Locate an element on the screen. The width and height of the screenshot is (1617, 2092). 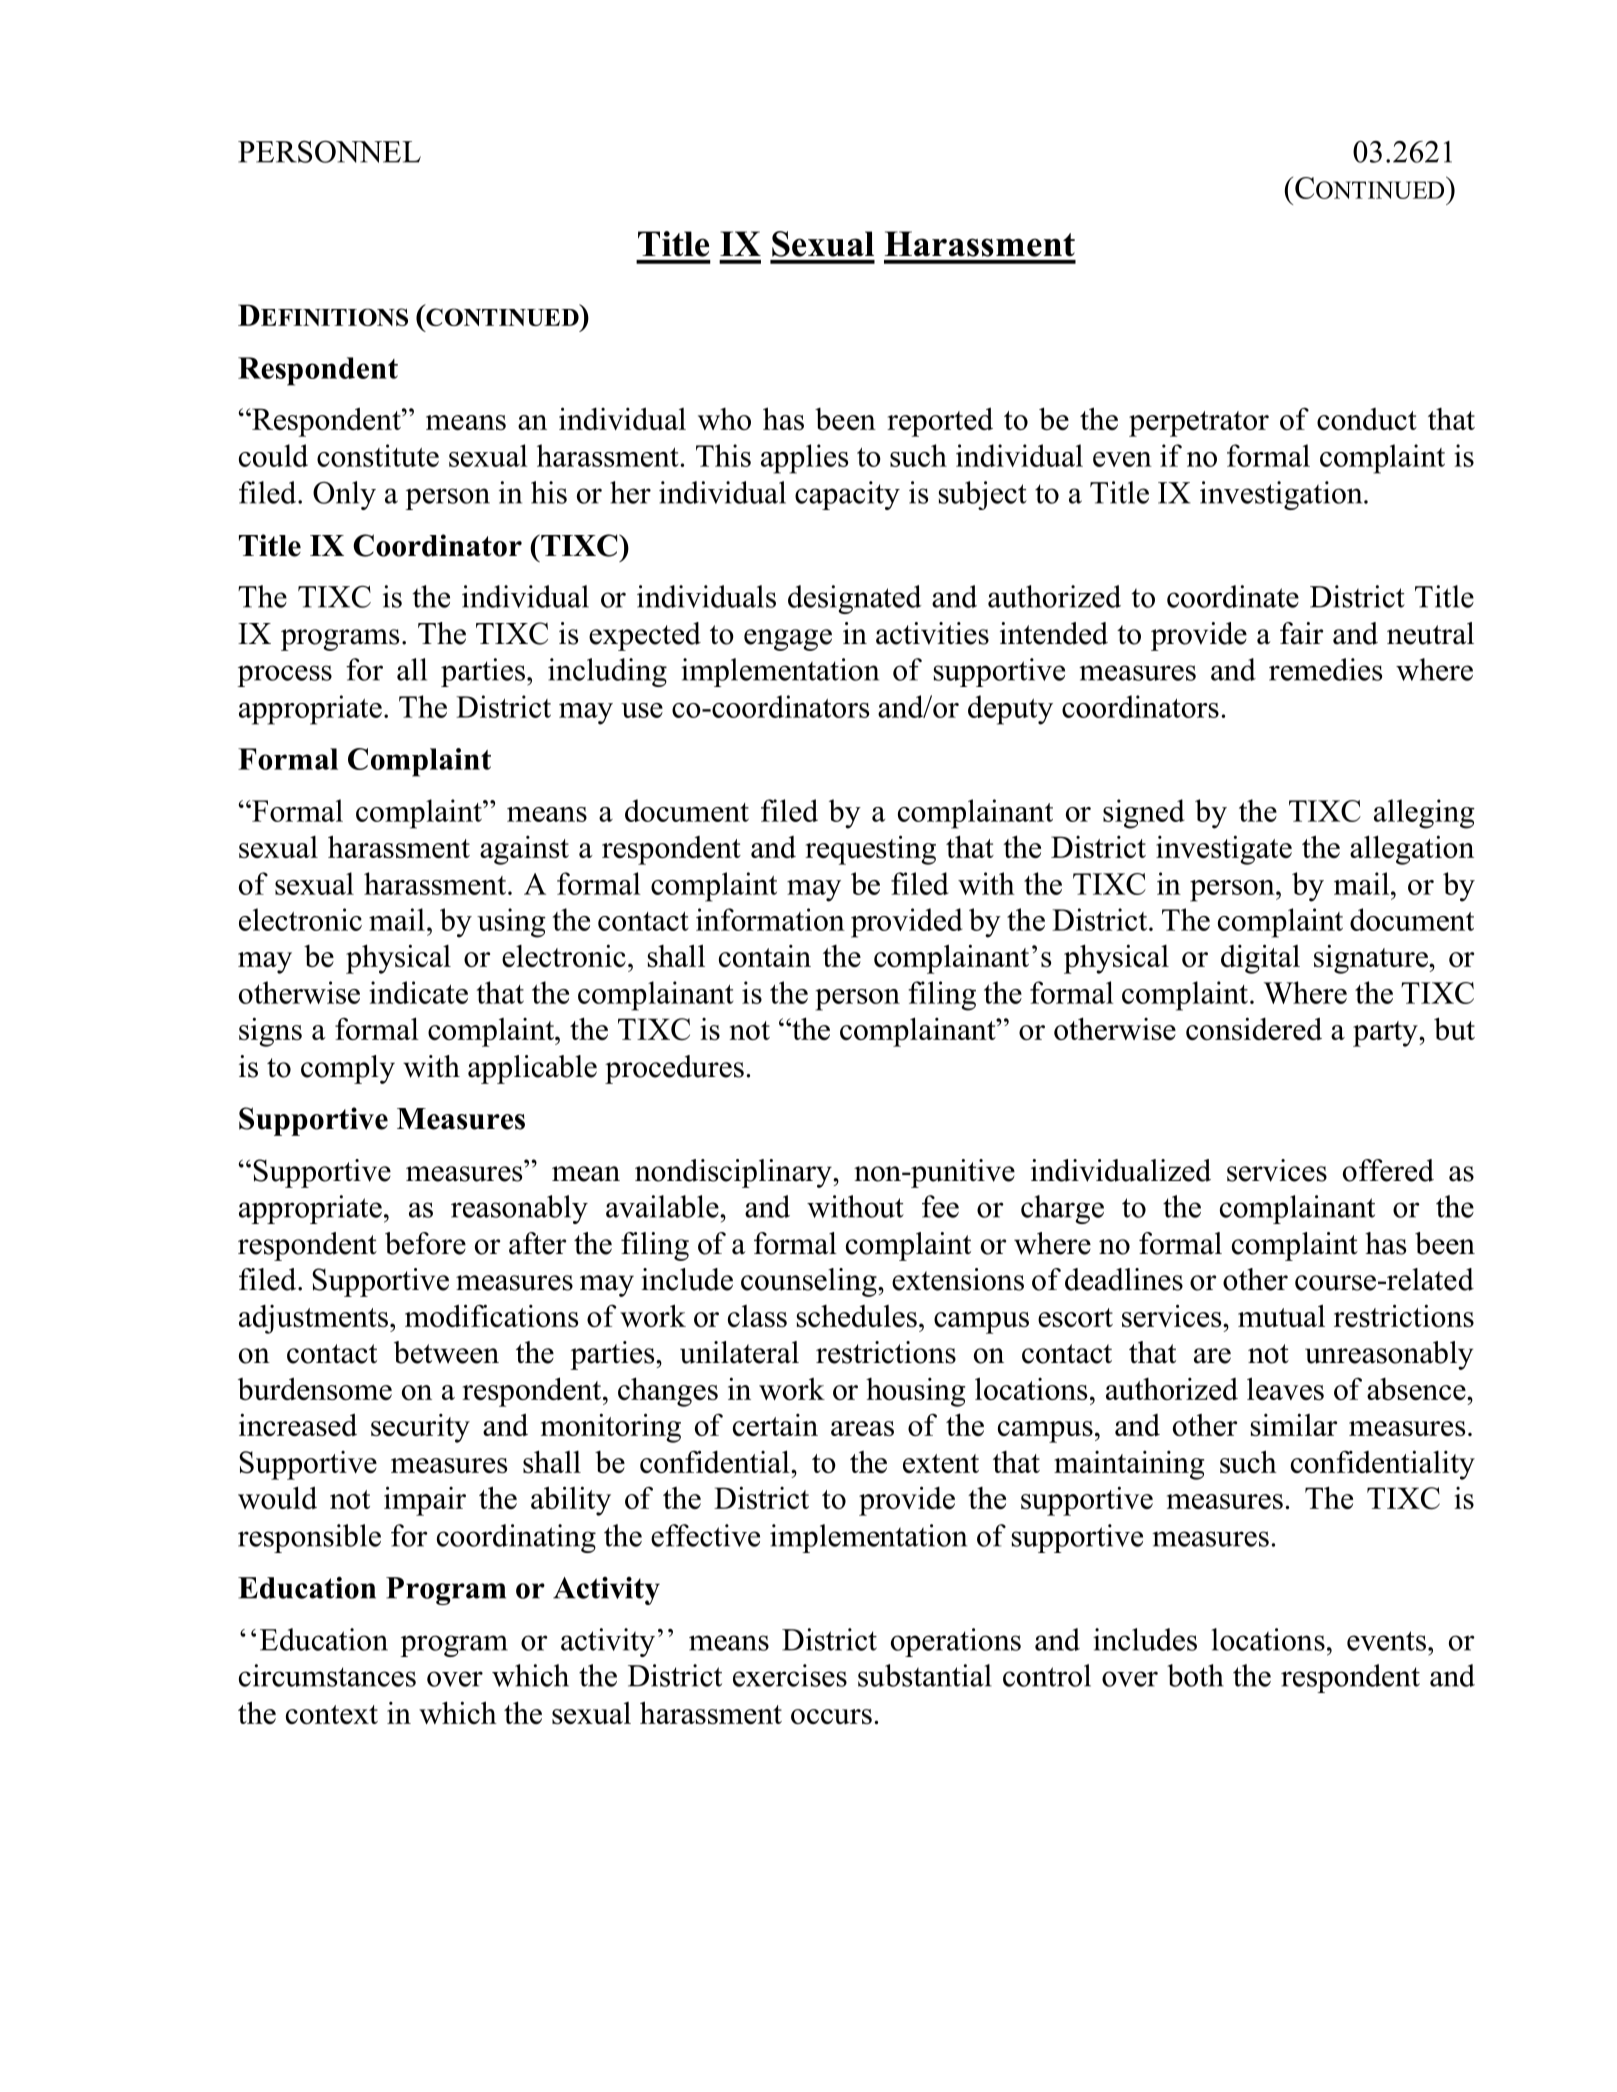
similar is located at coordinates (1294, 1424).
